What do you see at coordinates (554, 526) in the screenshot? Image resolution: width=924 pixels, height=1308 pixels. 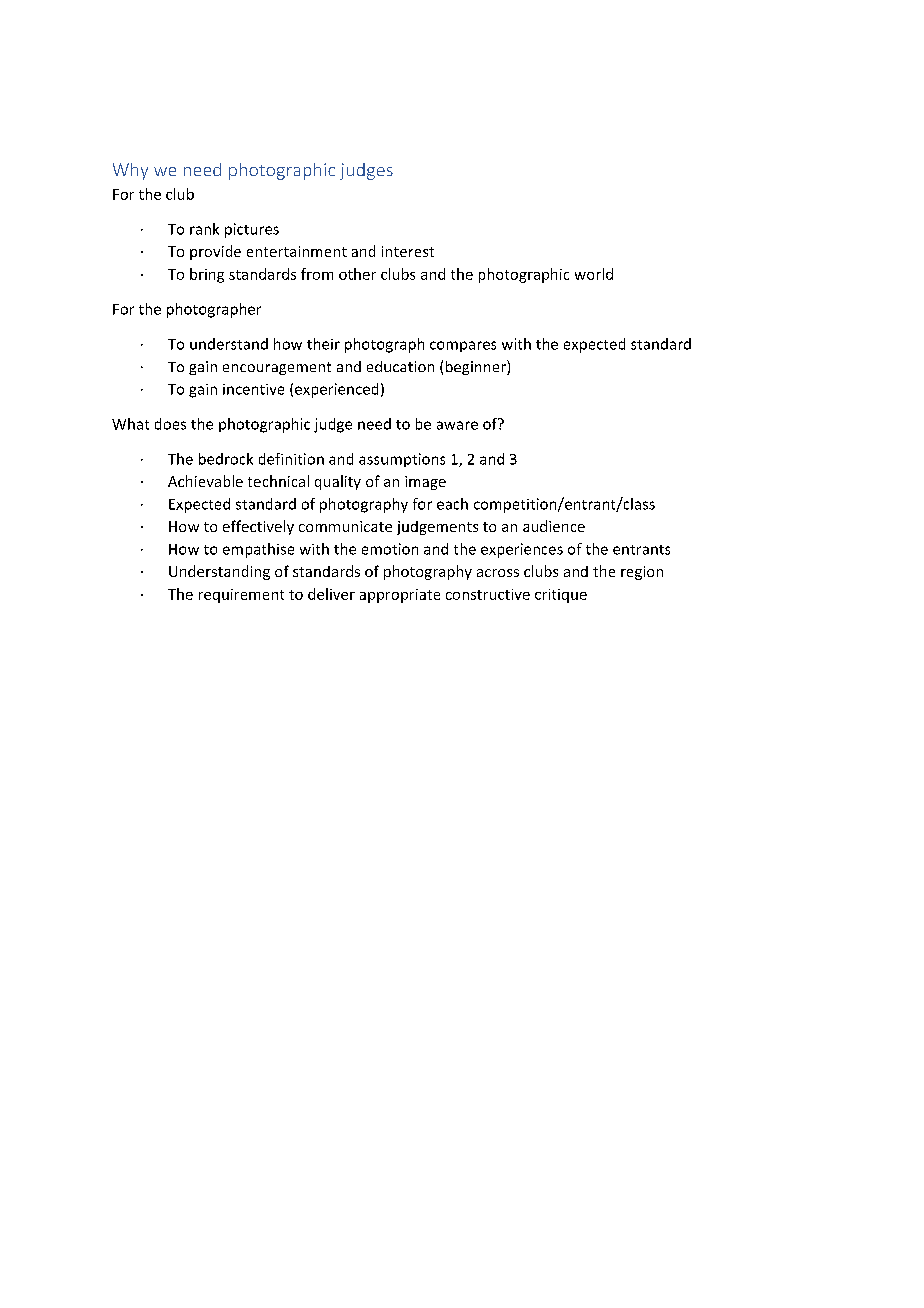 I see `audience` at bounding box center [554, 526].
